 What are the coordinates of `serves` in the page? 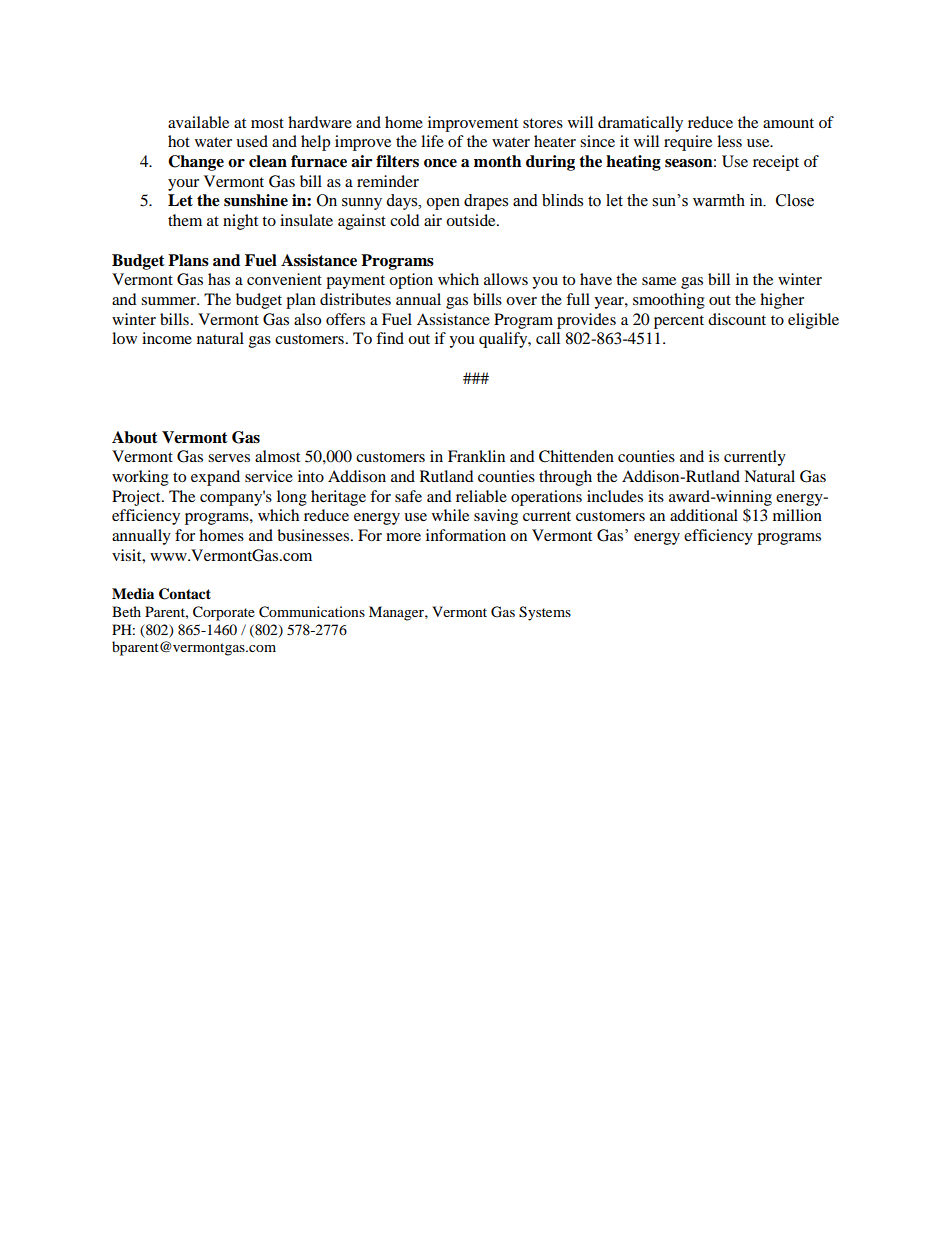 It's located at (229, 458).
